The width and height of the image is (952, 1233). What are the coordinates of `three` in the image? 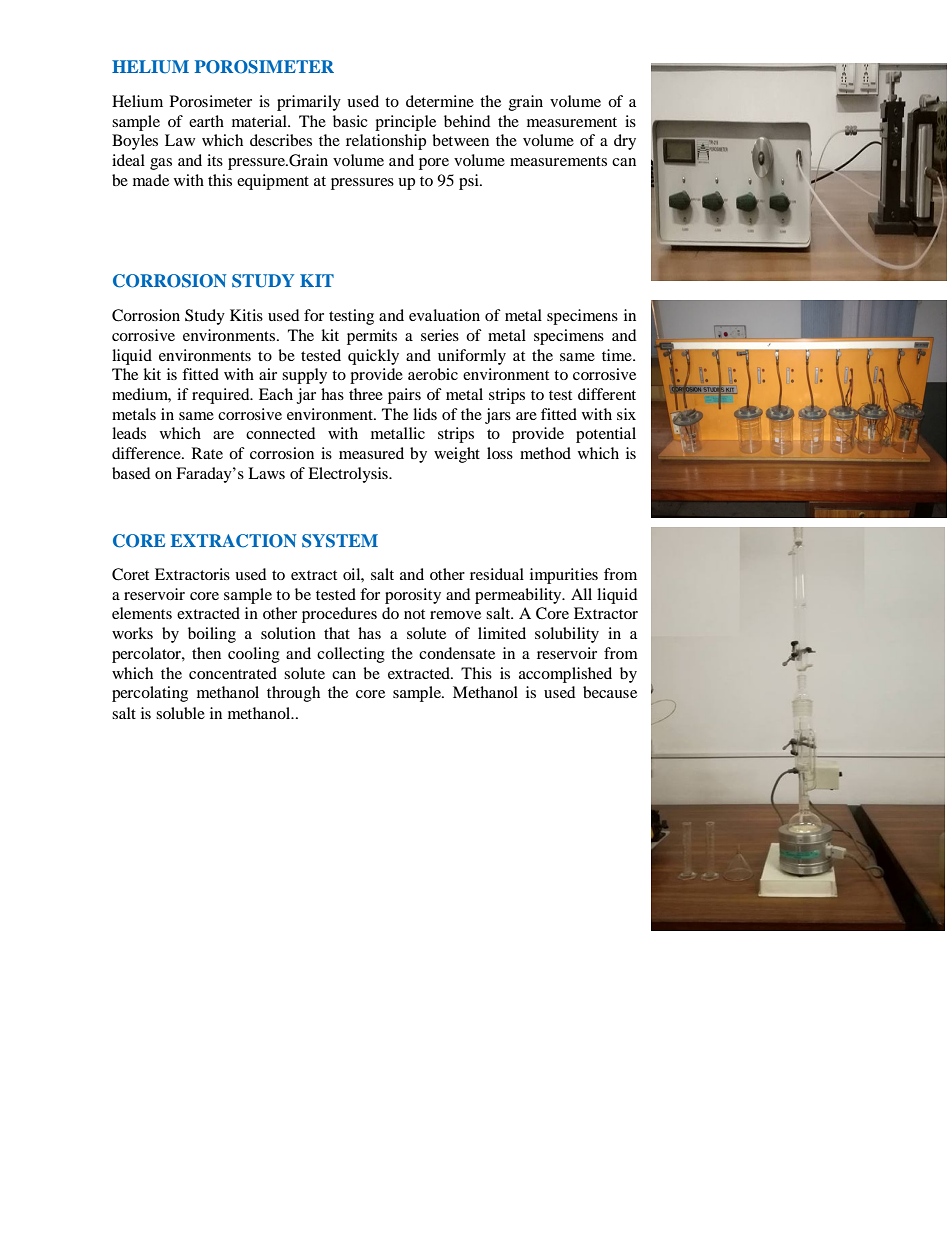 It's located at (366, 394).
